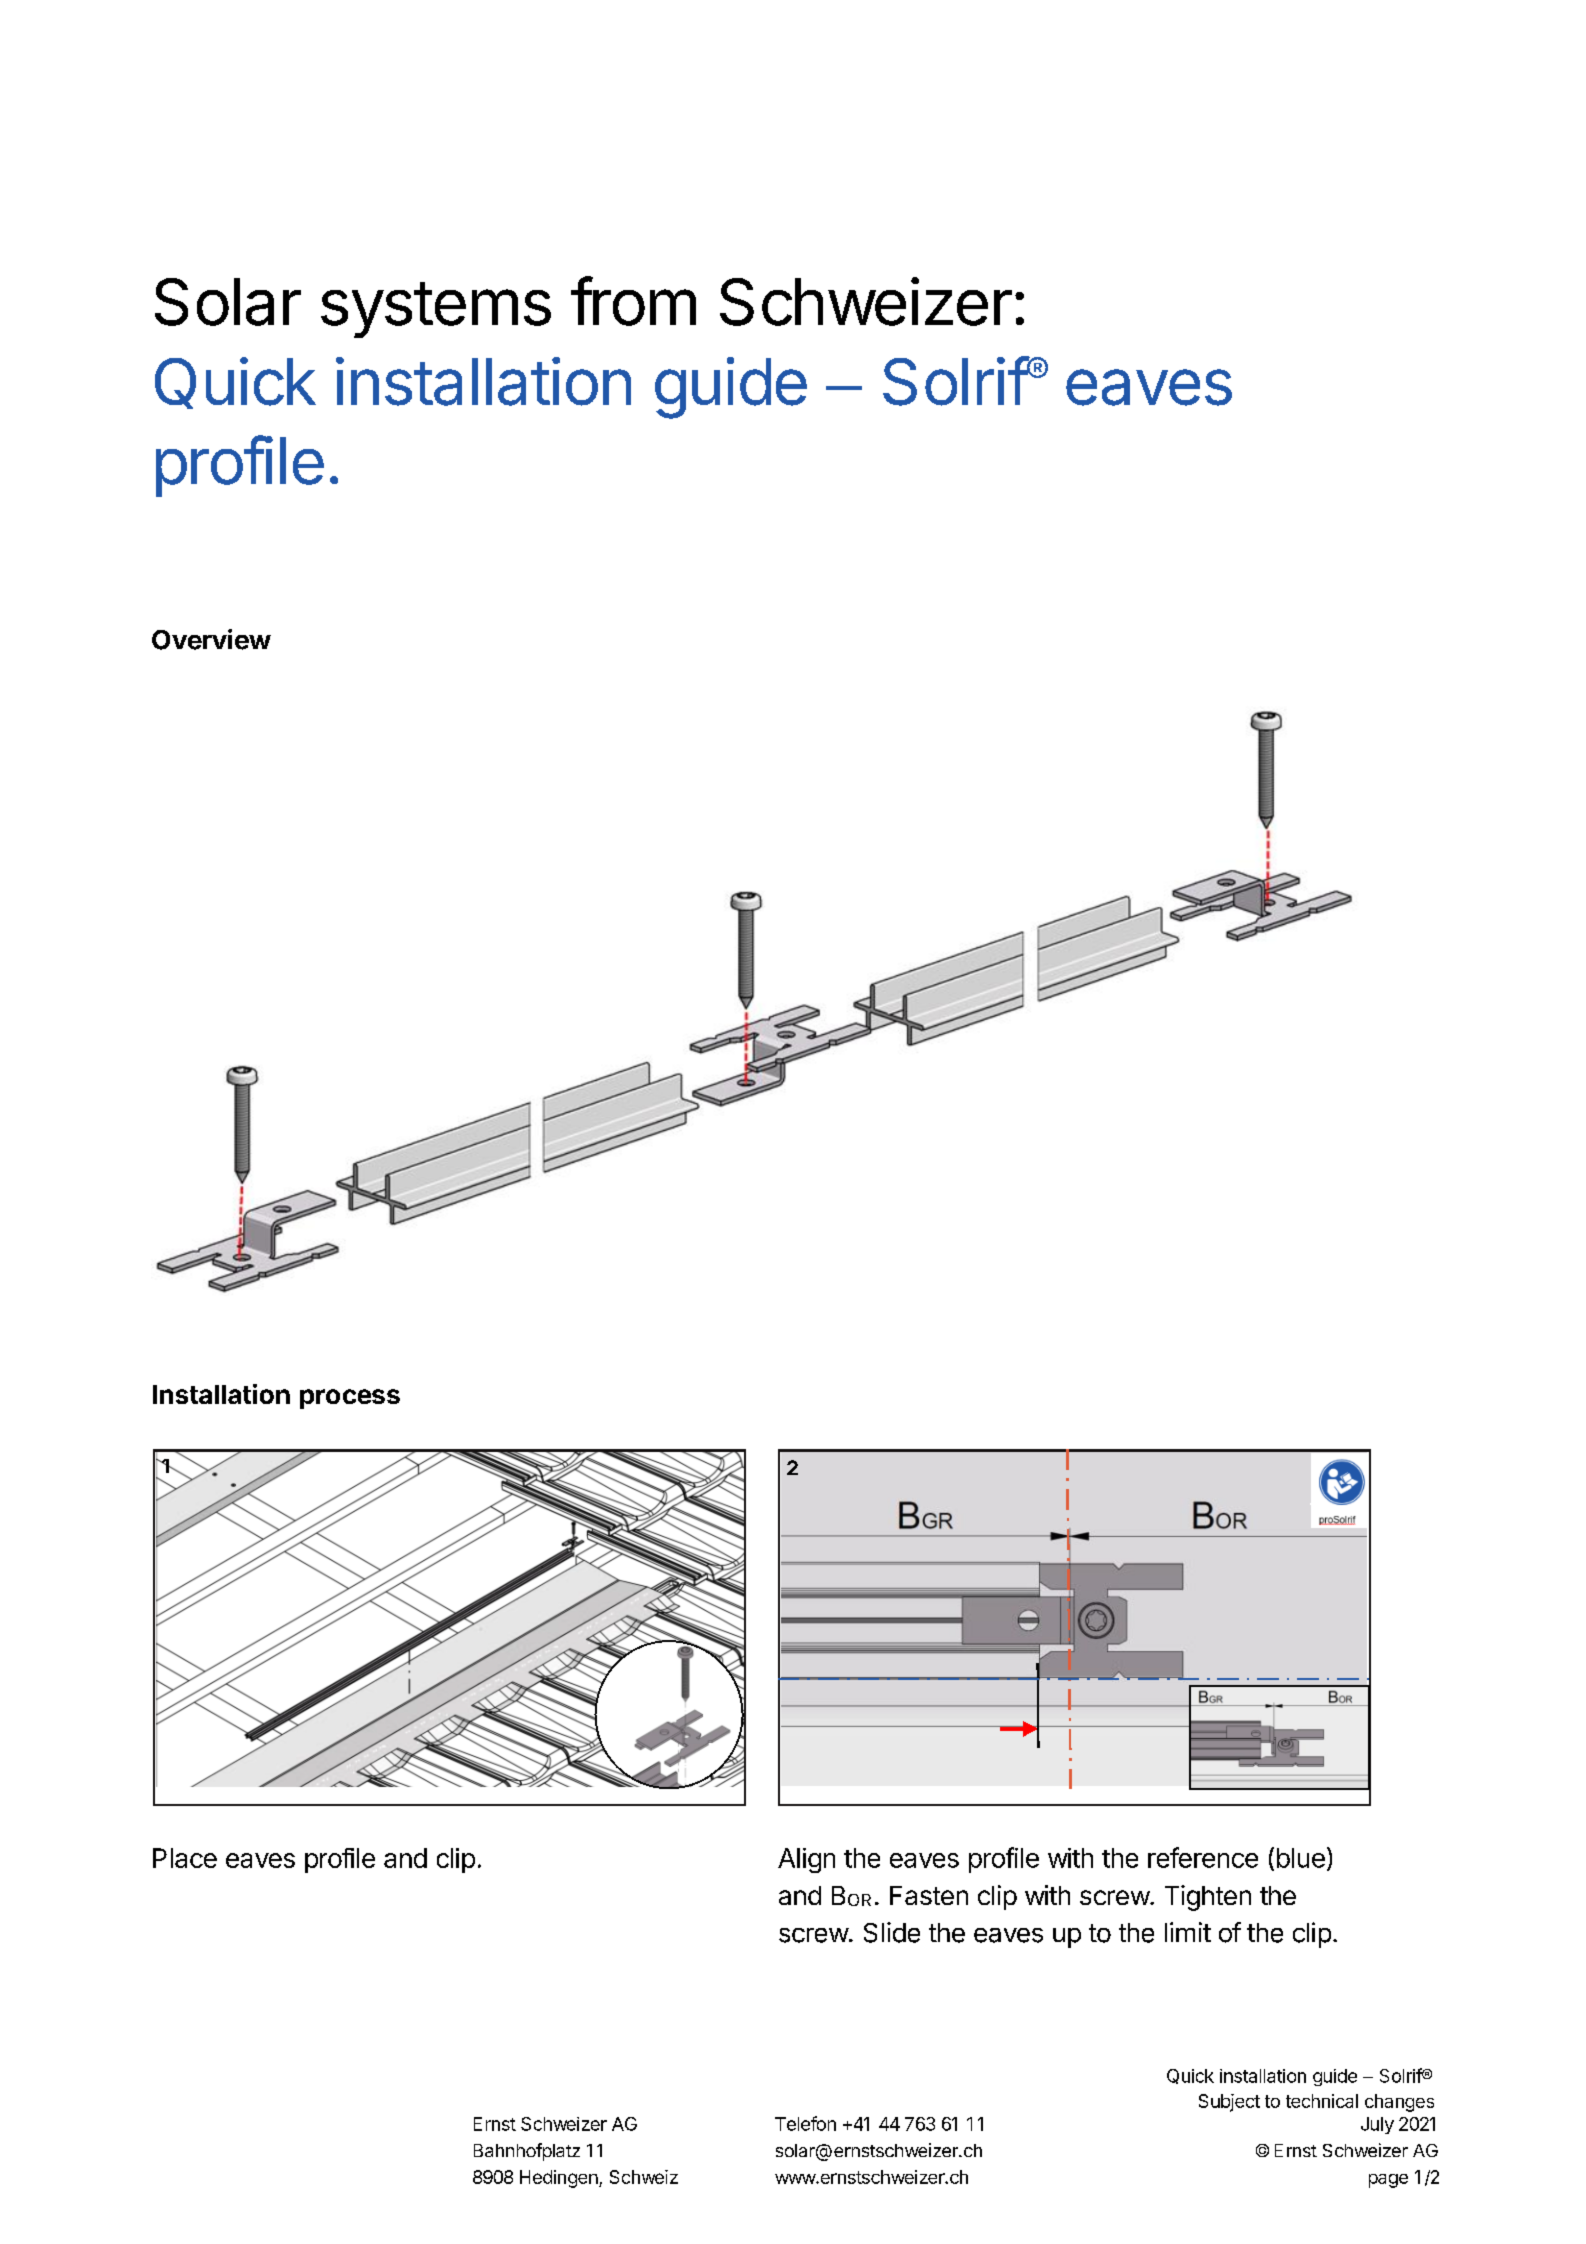  I want to click on from, so click(633, 301).
